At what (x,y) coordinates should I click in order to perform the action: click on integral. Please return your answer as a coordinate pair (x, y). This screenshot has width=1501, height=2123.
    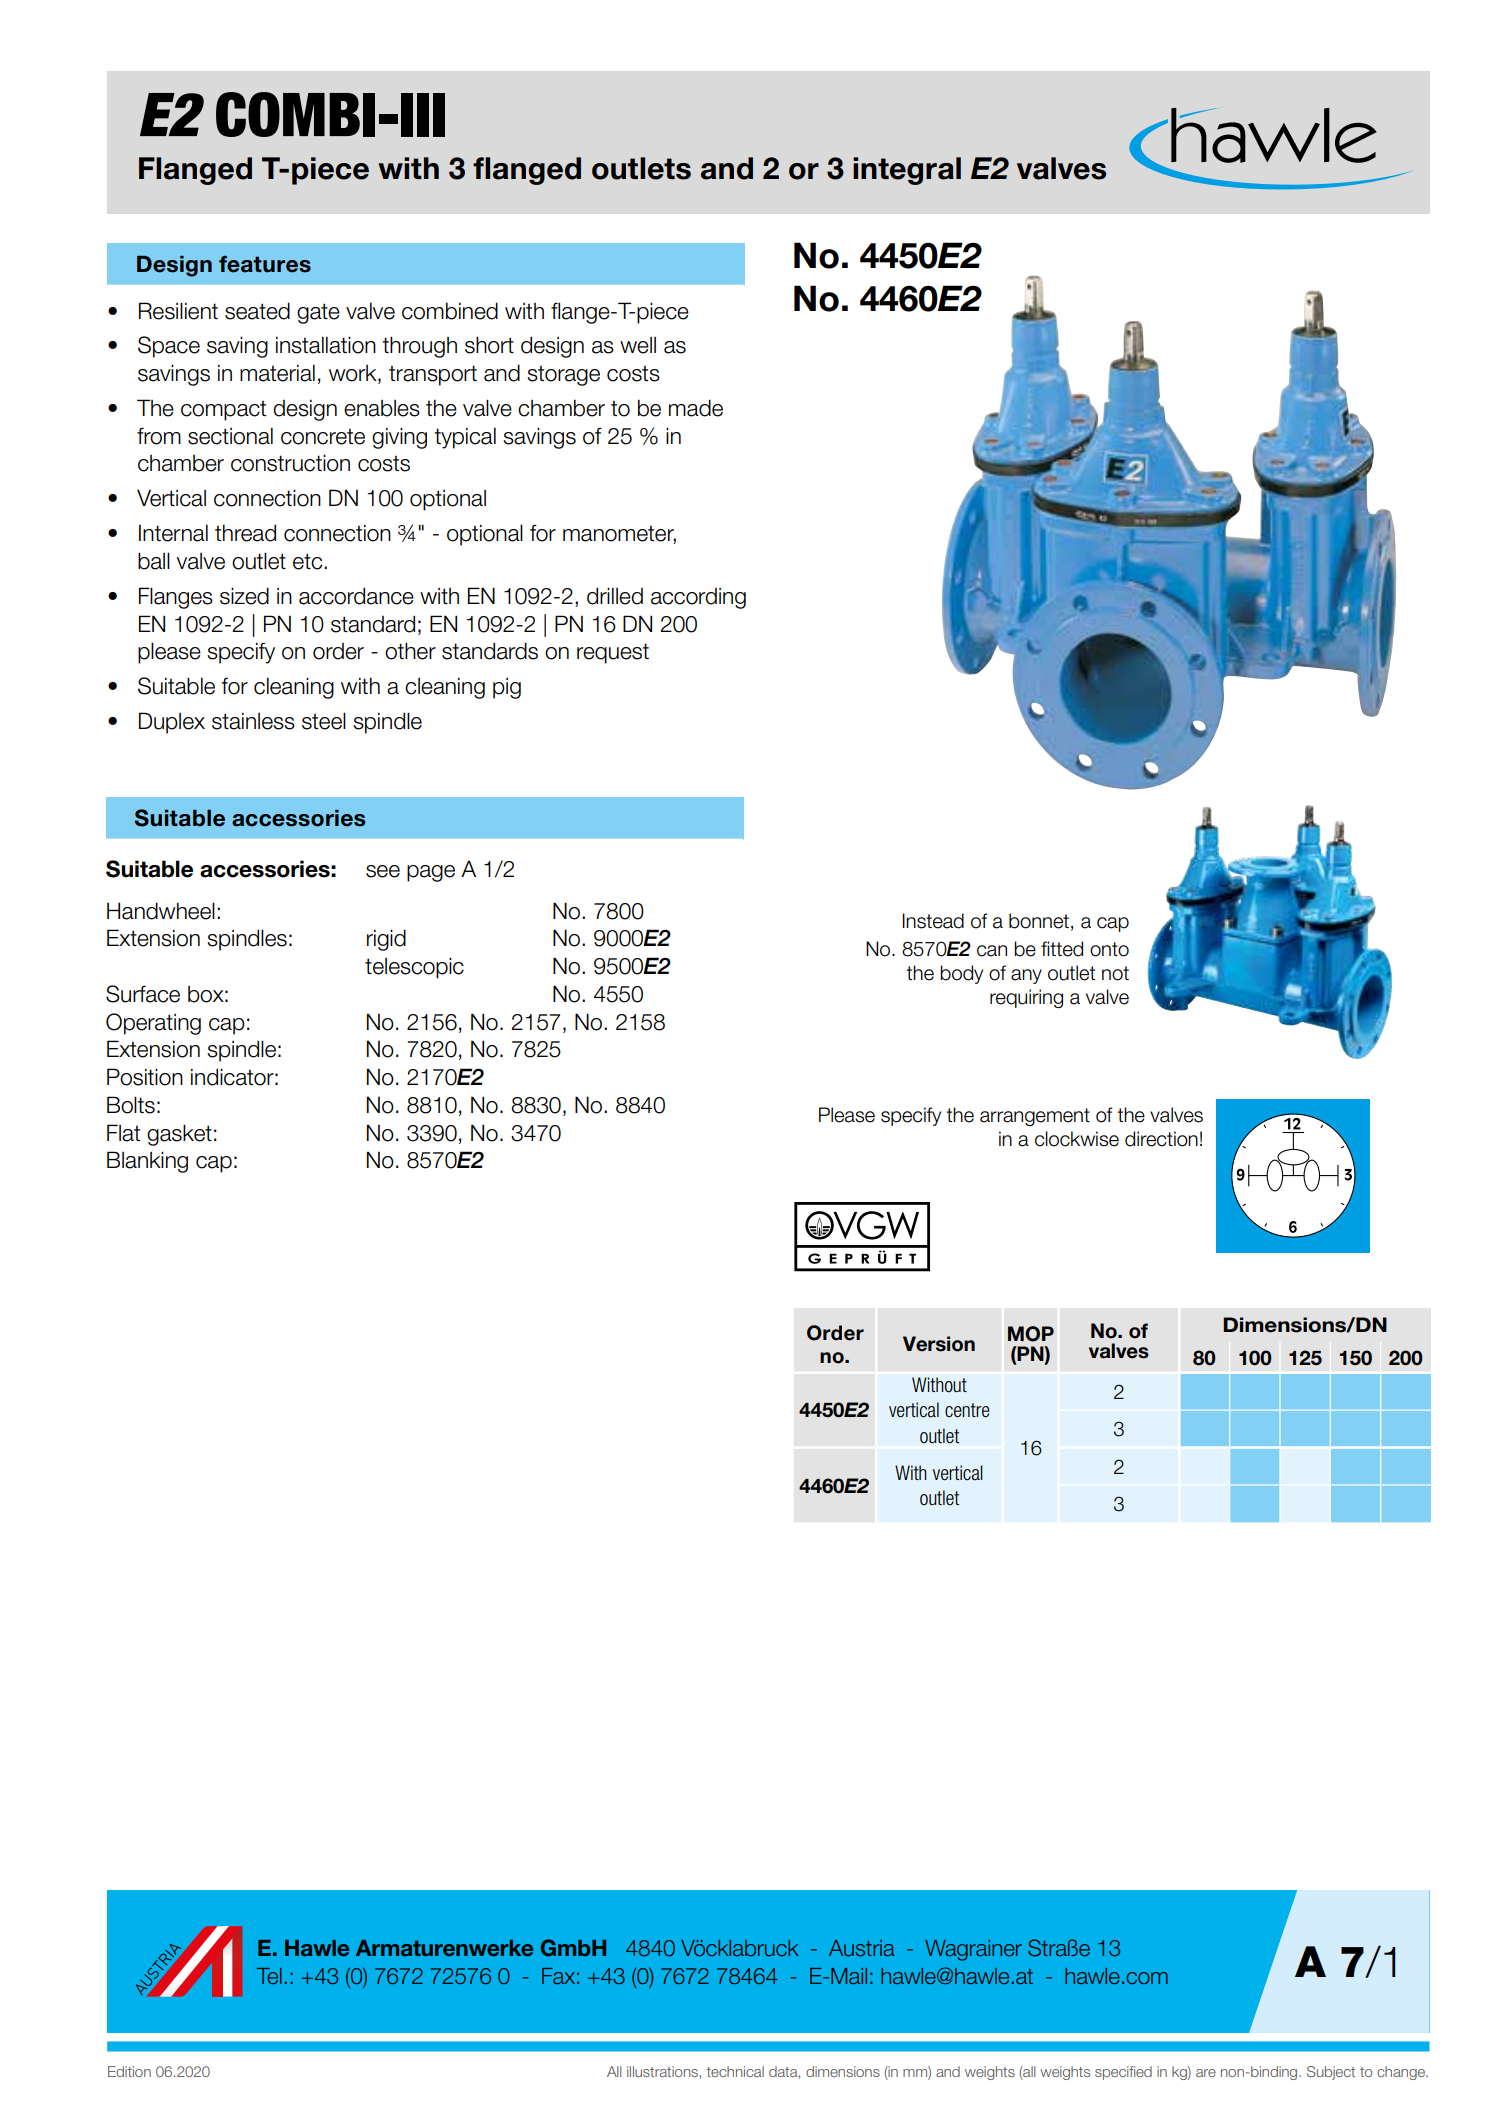
    Looking at the image, I should click on (907, 171).
